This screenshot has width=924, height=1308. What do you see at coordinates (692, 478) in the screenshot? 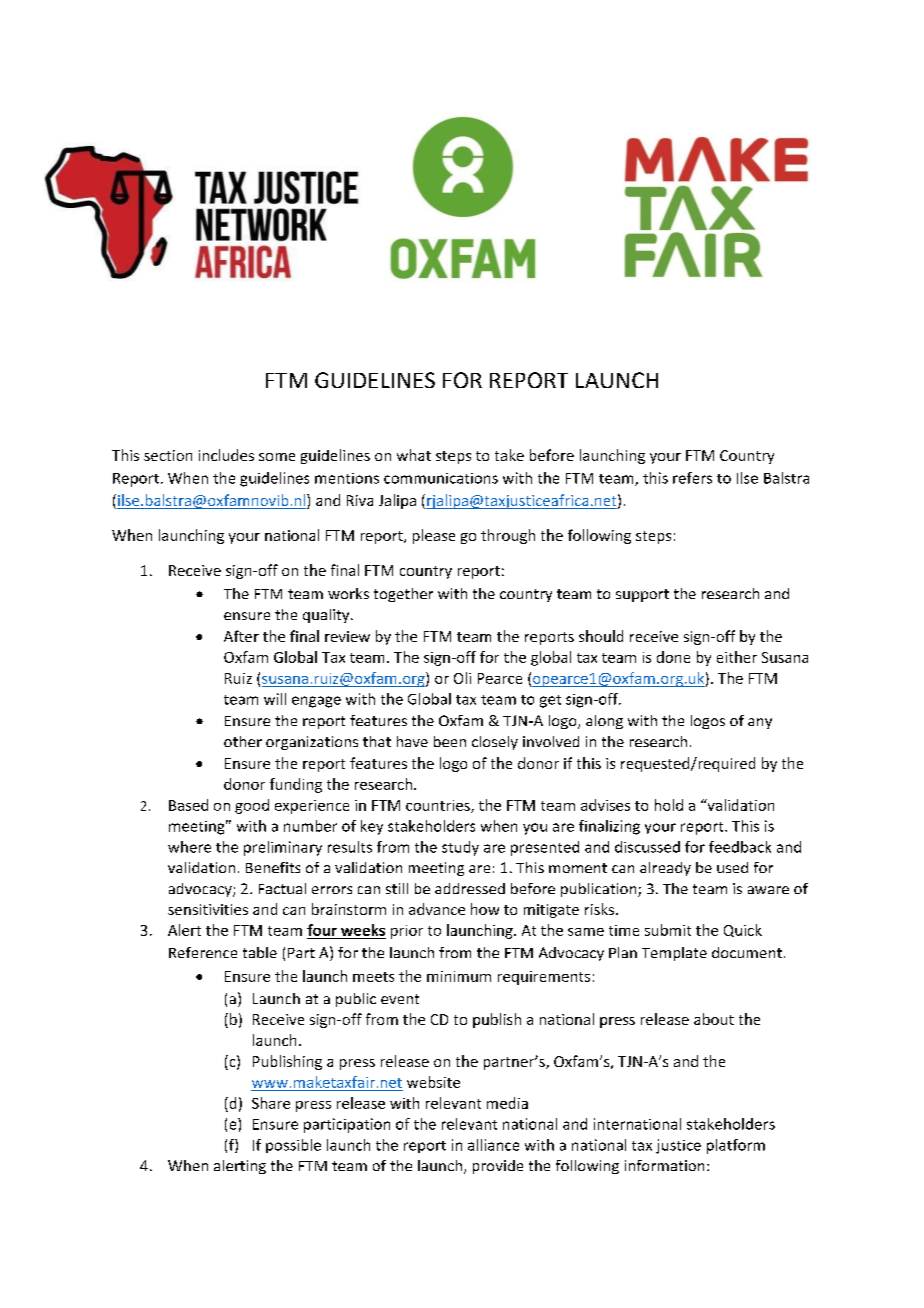
I see `refers` at bounding box center [692, 478].
